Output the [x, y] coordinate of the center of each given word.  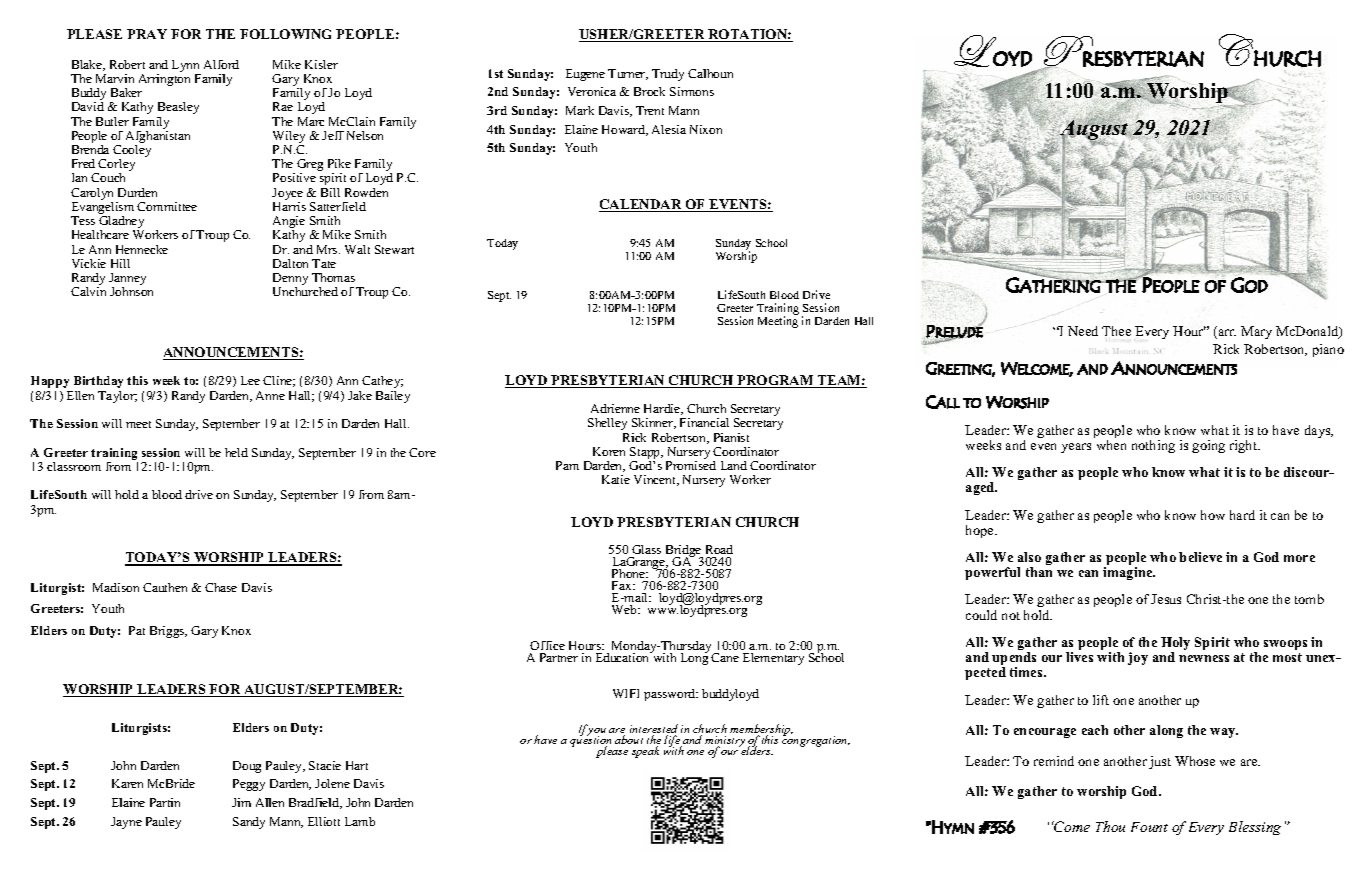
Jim [241, 802]
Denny [290, 280]
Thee [1116, 331]
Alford [221, 64]
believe [1200, 557]
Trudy [668, 75]
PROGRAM [775, 381]
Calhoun [710, 73]
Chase [221, 587]
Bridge [684, 552]
